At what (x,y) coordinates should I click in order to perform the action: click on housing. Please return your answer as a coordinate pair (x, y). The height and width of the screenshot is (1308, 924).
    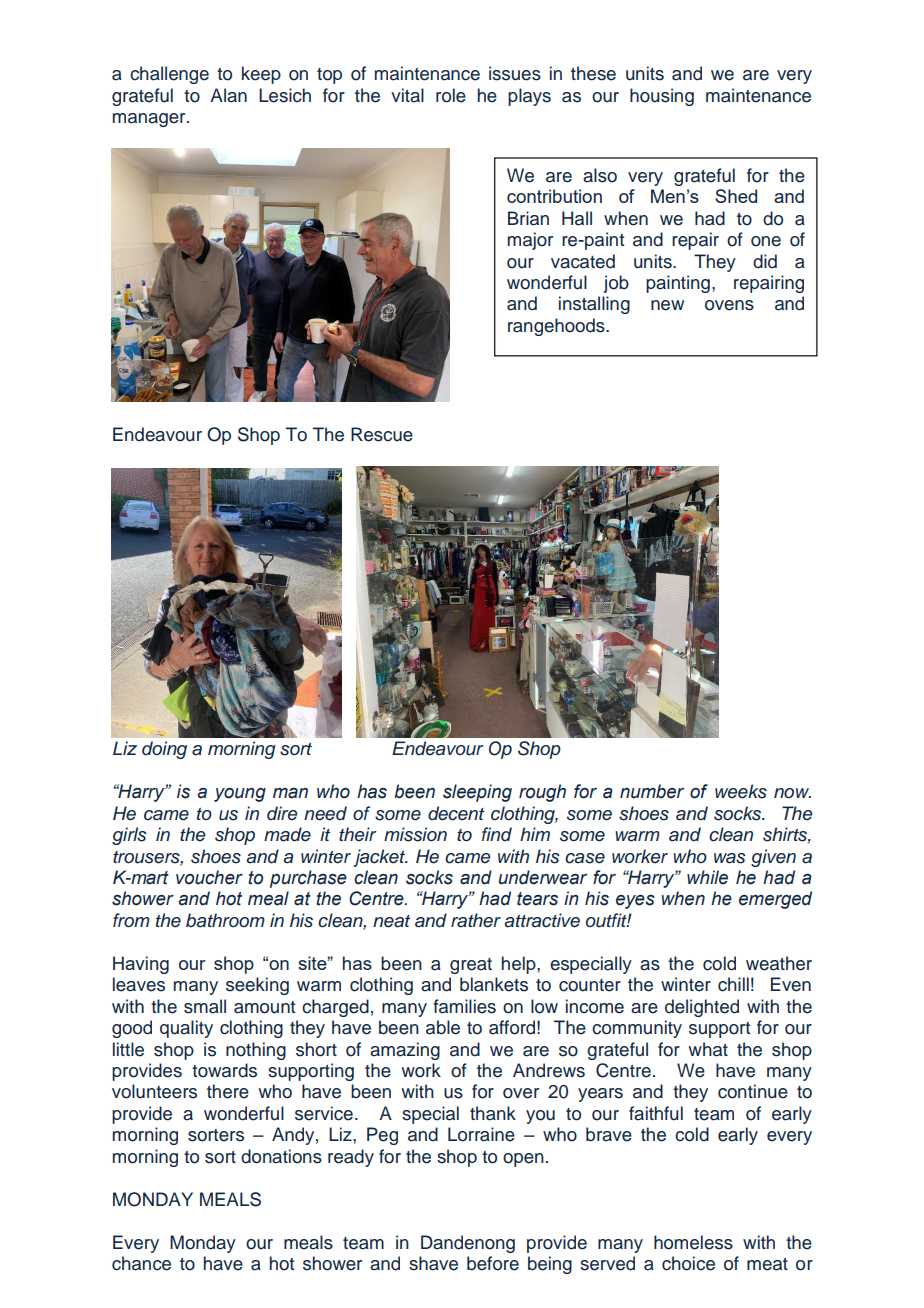
    Looking at the image, I should click on (662, 97).
